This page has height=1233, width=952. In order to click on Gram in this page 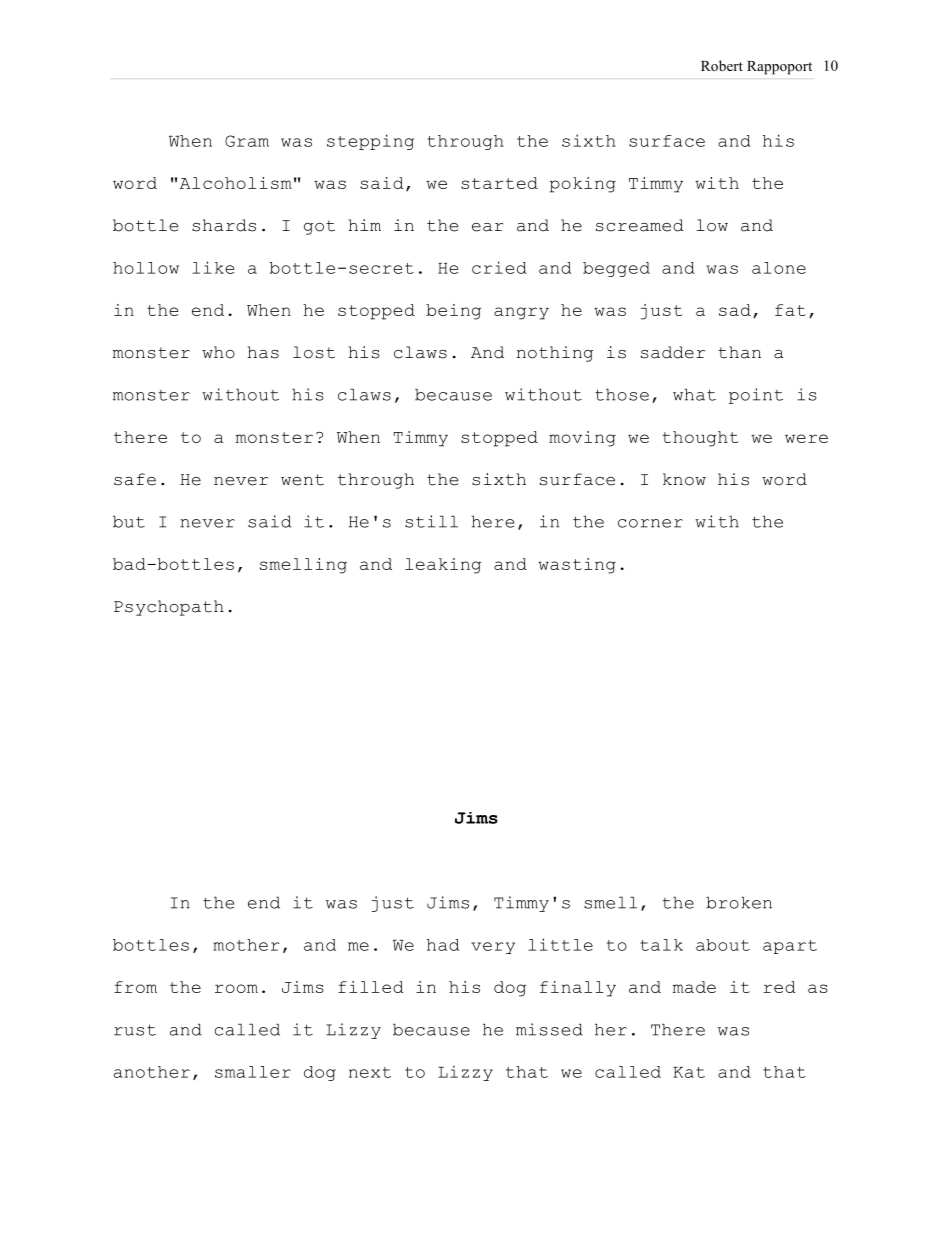, I will do `click(247, 141)`.
